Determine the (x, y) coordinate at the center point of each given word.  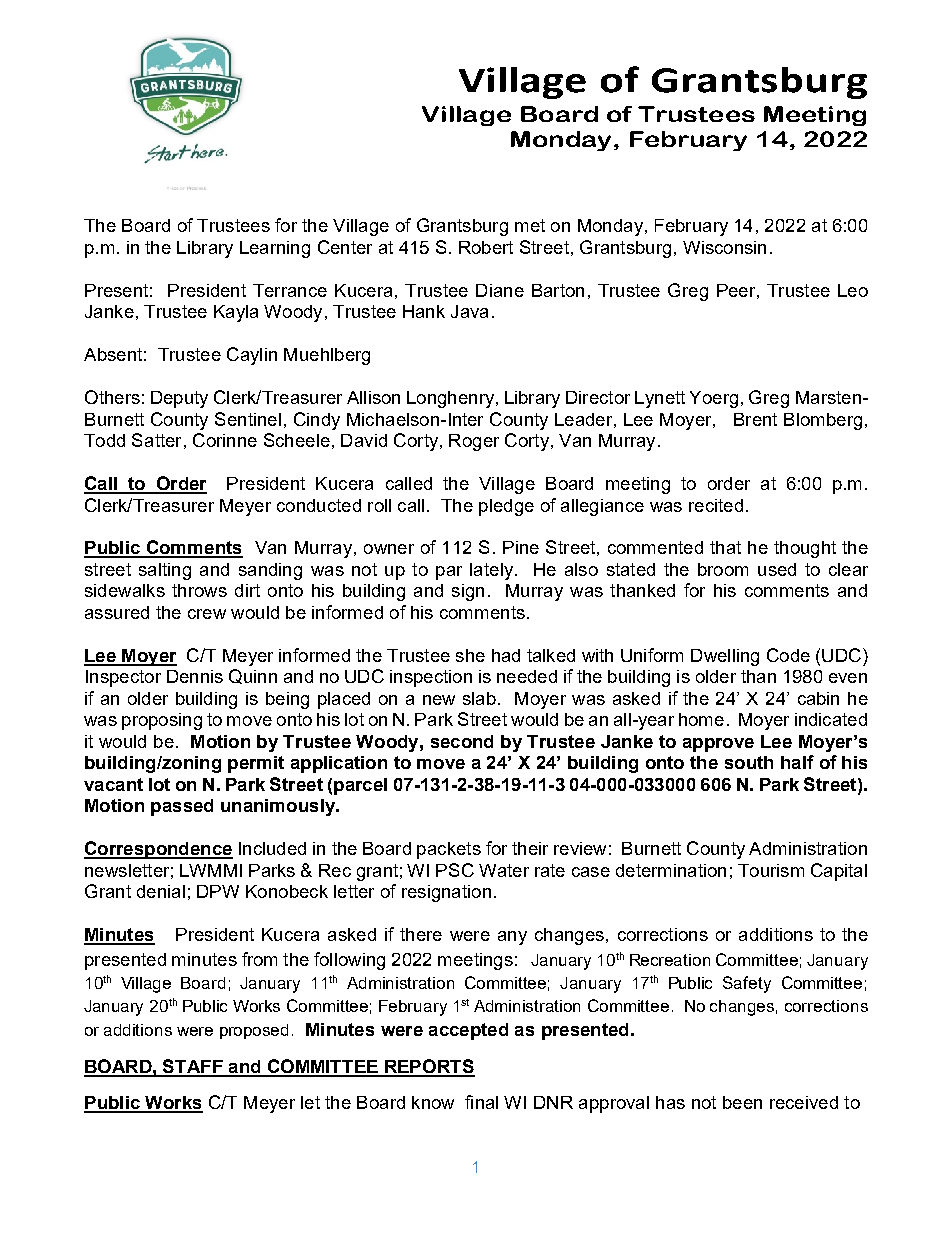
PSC (455, 870)
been (742, 1102)
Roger (474, 442)
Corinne (225, 440)
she (470, 655)
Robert (486, 247)
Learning (275, 249)
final (481, 1102)
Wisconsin (724, 247)
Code (788, 655)
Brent (755, 419)
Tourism (771, 870)
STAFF (193, 1067)
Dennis (195, 676)
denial (161, 891)
